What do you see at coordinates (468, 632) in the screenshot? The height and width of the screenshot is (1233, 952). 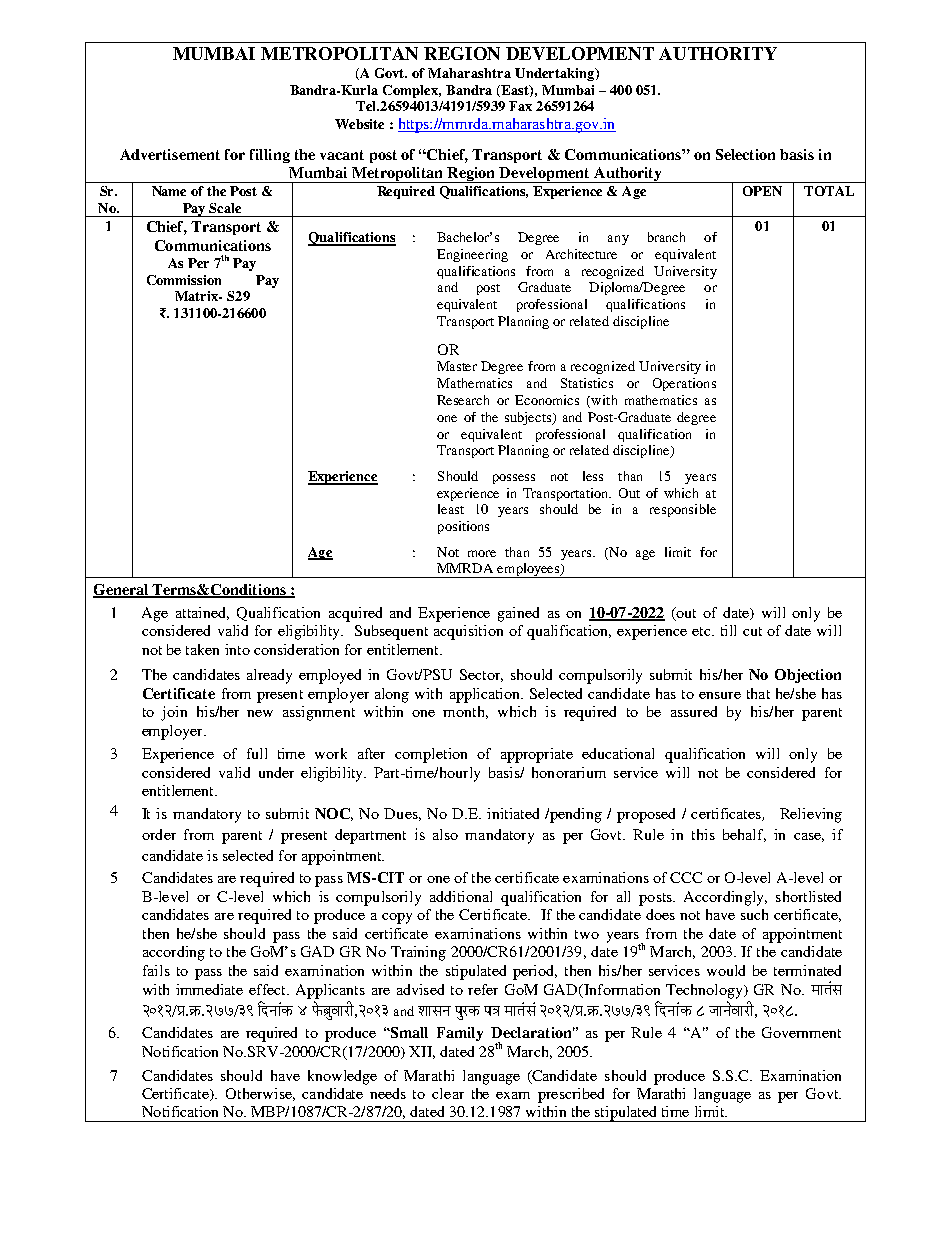 I see `acquisition` at bounding box center [468, 632].
